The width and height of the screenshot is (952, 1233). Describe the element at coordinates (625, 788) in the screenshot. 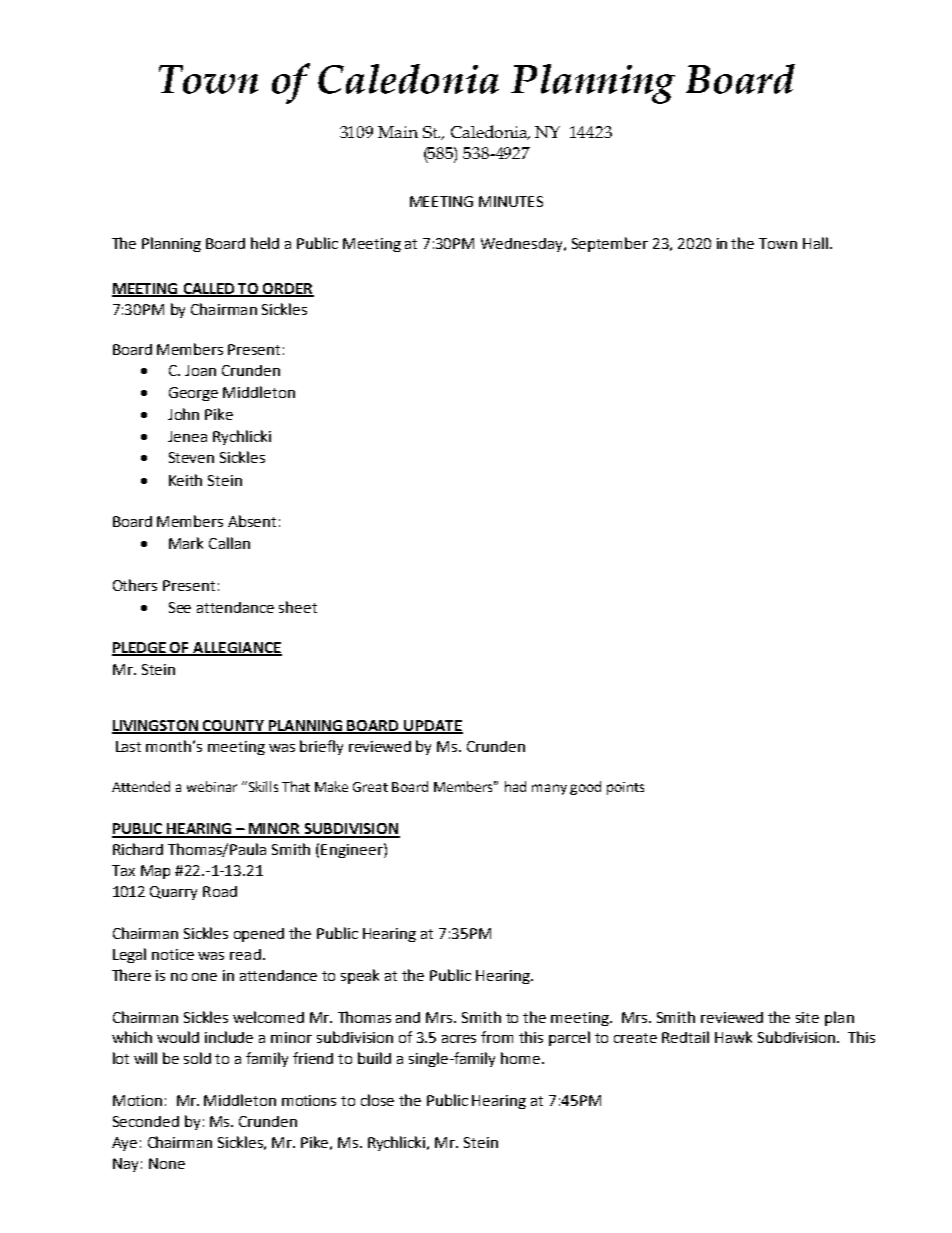

I see `points` at that location.
